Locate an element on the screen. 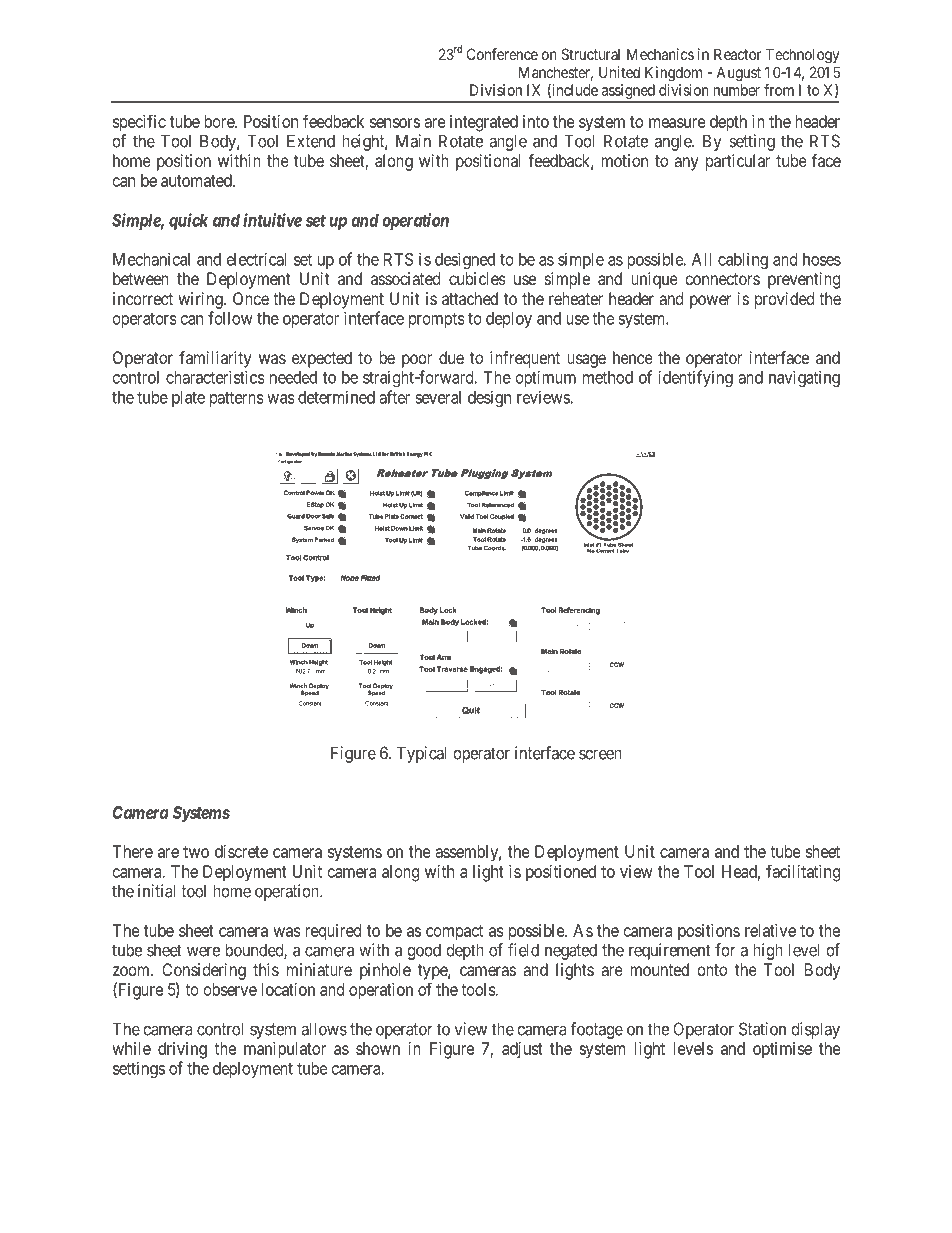  adjust is located at coordinates (522, 1050).
